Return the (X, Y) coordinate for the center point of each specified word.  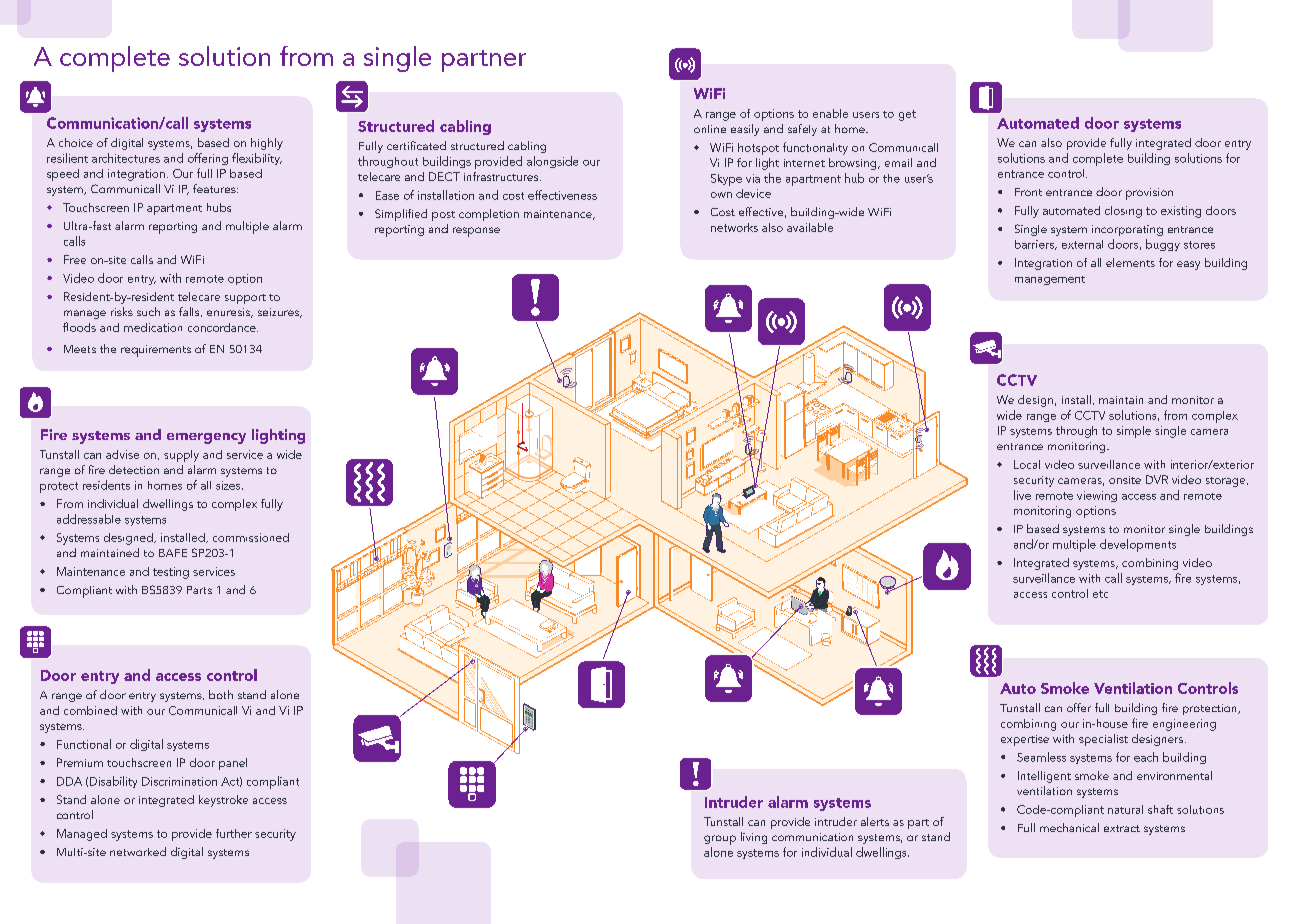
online (710, 129)
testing (171, 573)
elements (1130, 262)
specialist (1103, 740)
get (907, 115)
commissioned (251, 537)
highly (267, 144)
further (234, 833)
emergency (206, 438)
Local (1027, 464)
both (221, 694)
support (245, 299)
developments (1138, 545)
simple (1134, 432)
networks (734, 227)
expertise (1025, 740)
